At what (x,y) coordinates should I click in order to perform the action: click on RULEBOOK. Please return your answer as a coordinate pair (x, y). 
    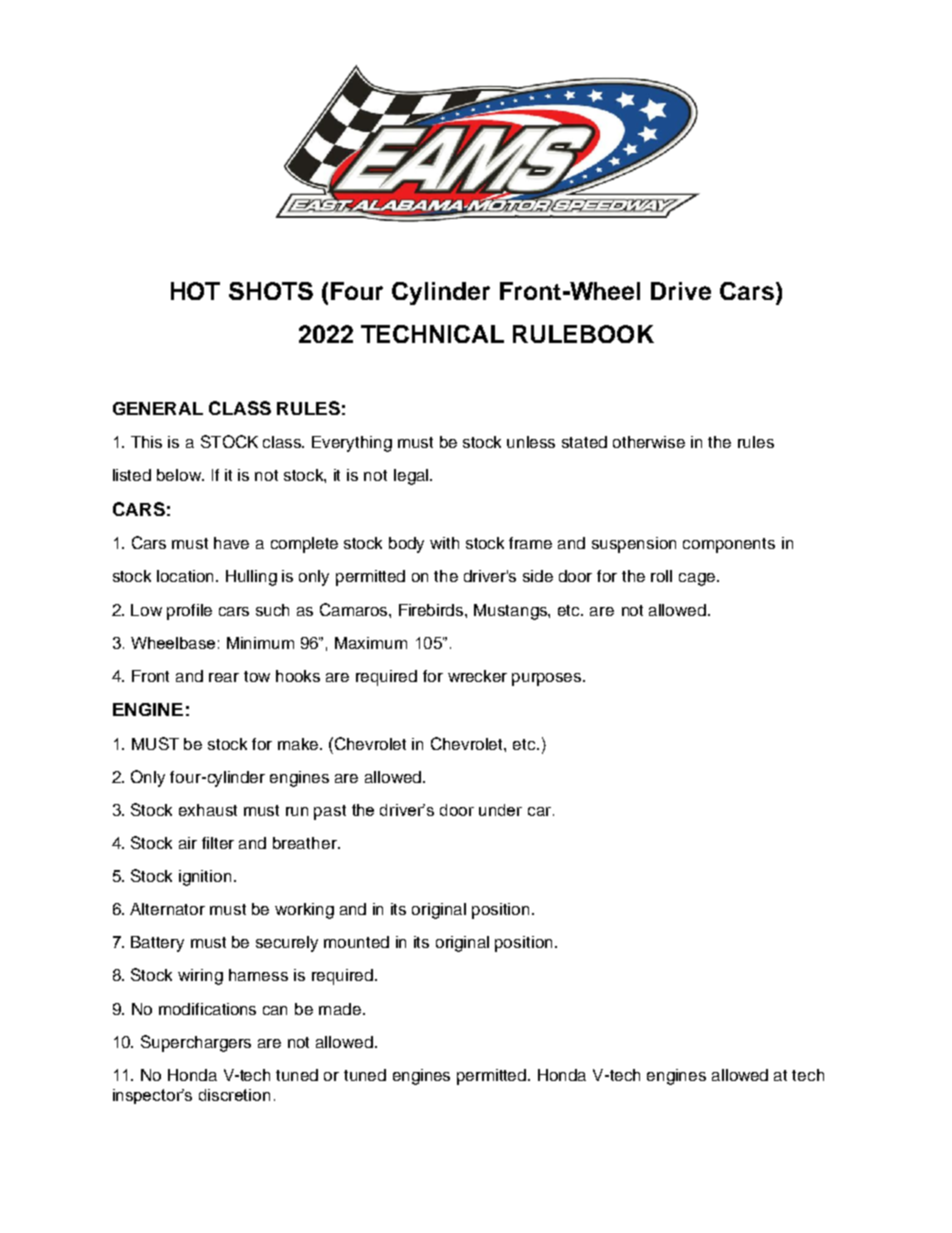
    Looking at the image, I should click on (583, 334).
